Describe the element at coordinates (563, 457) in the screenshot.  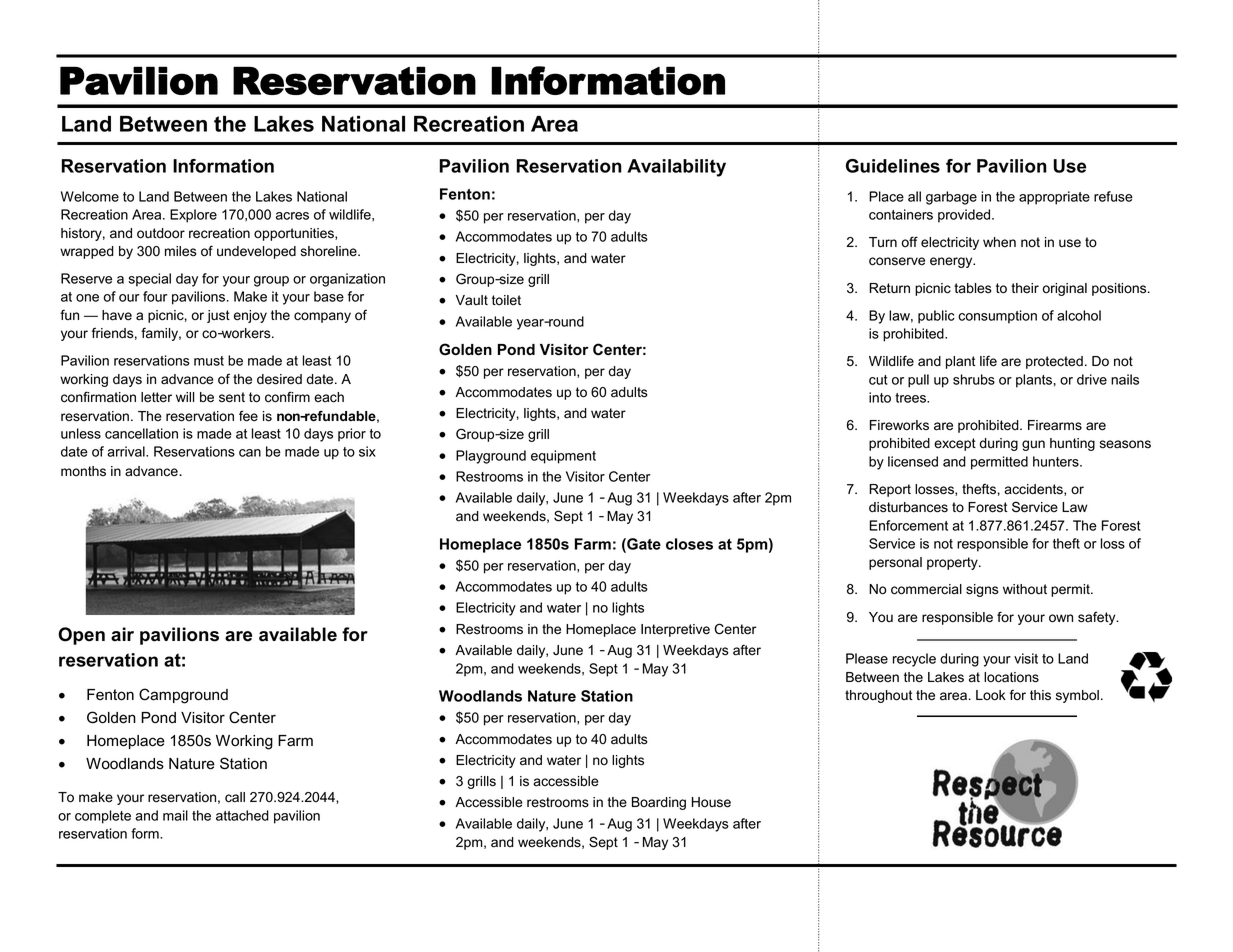
I see `equipment` at that location.
